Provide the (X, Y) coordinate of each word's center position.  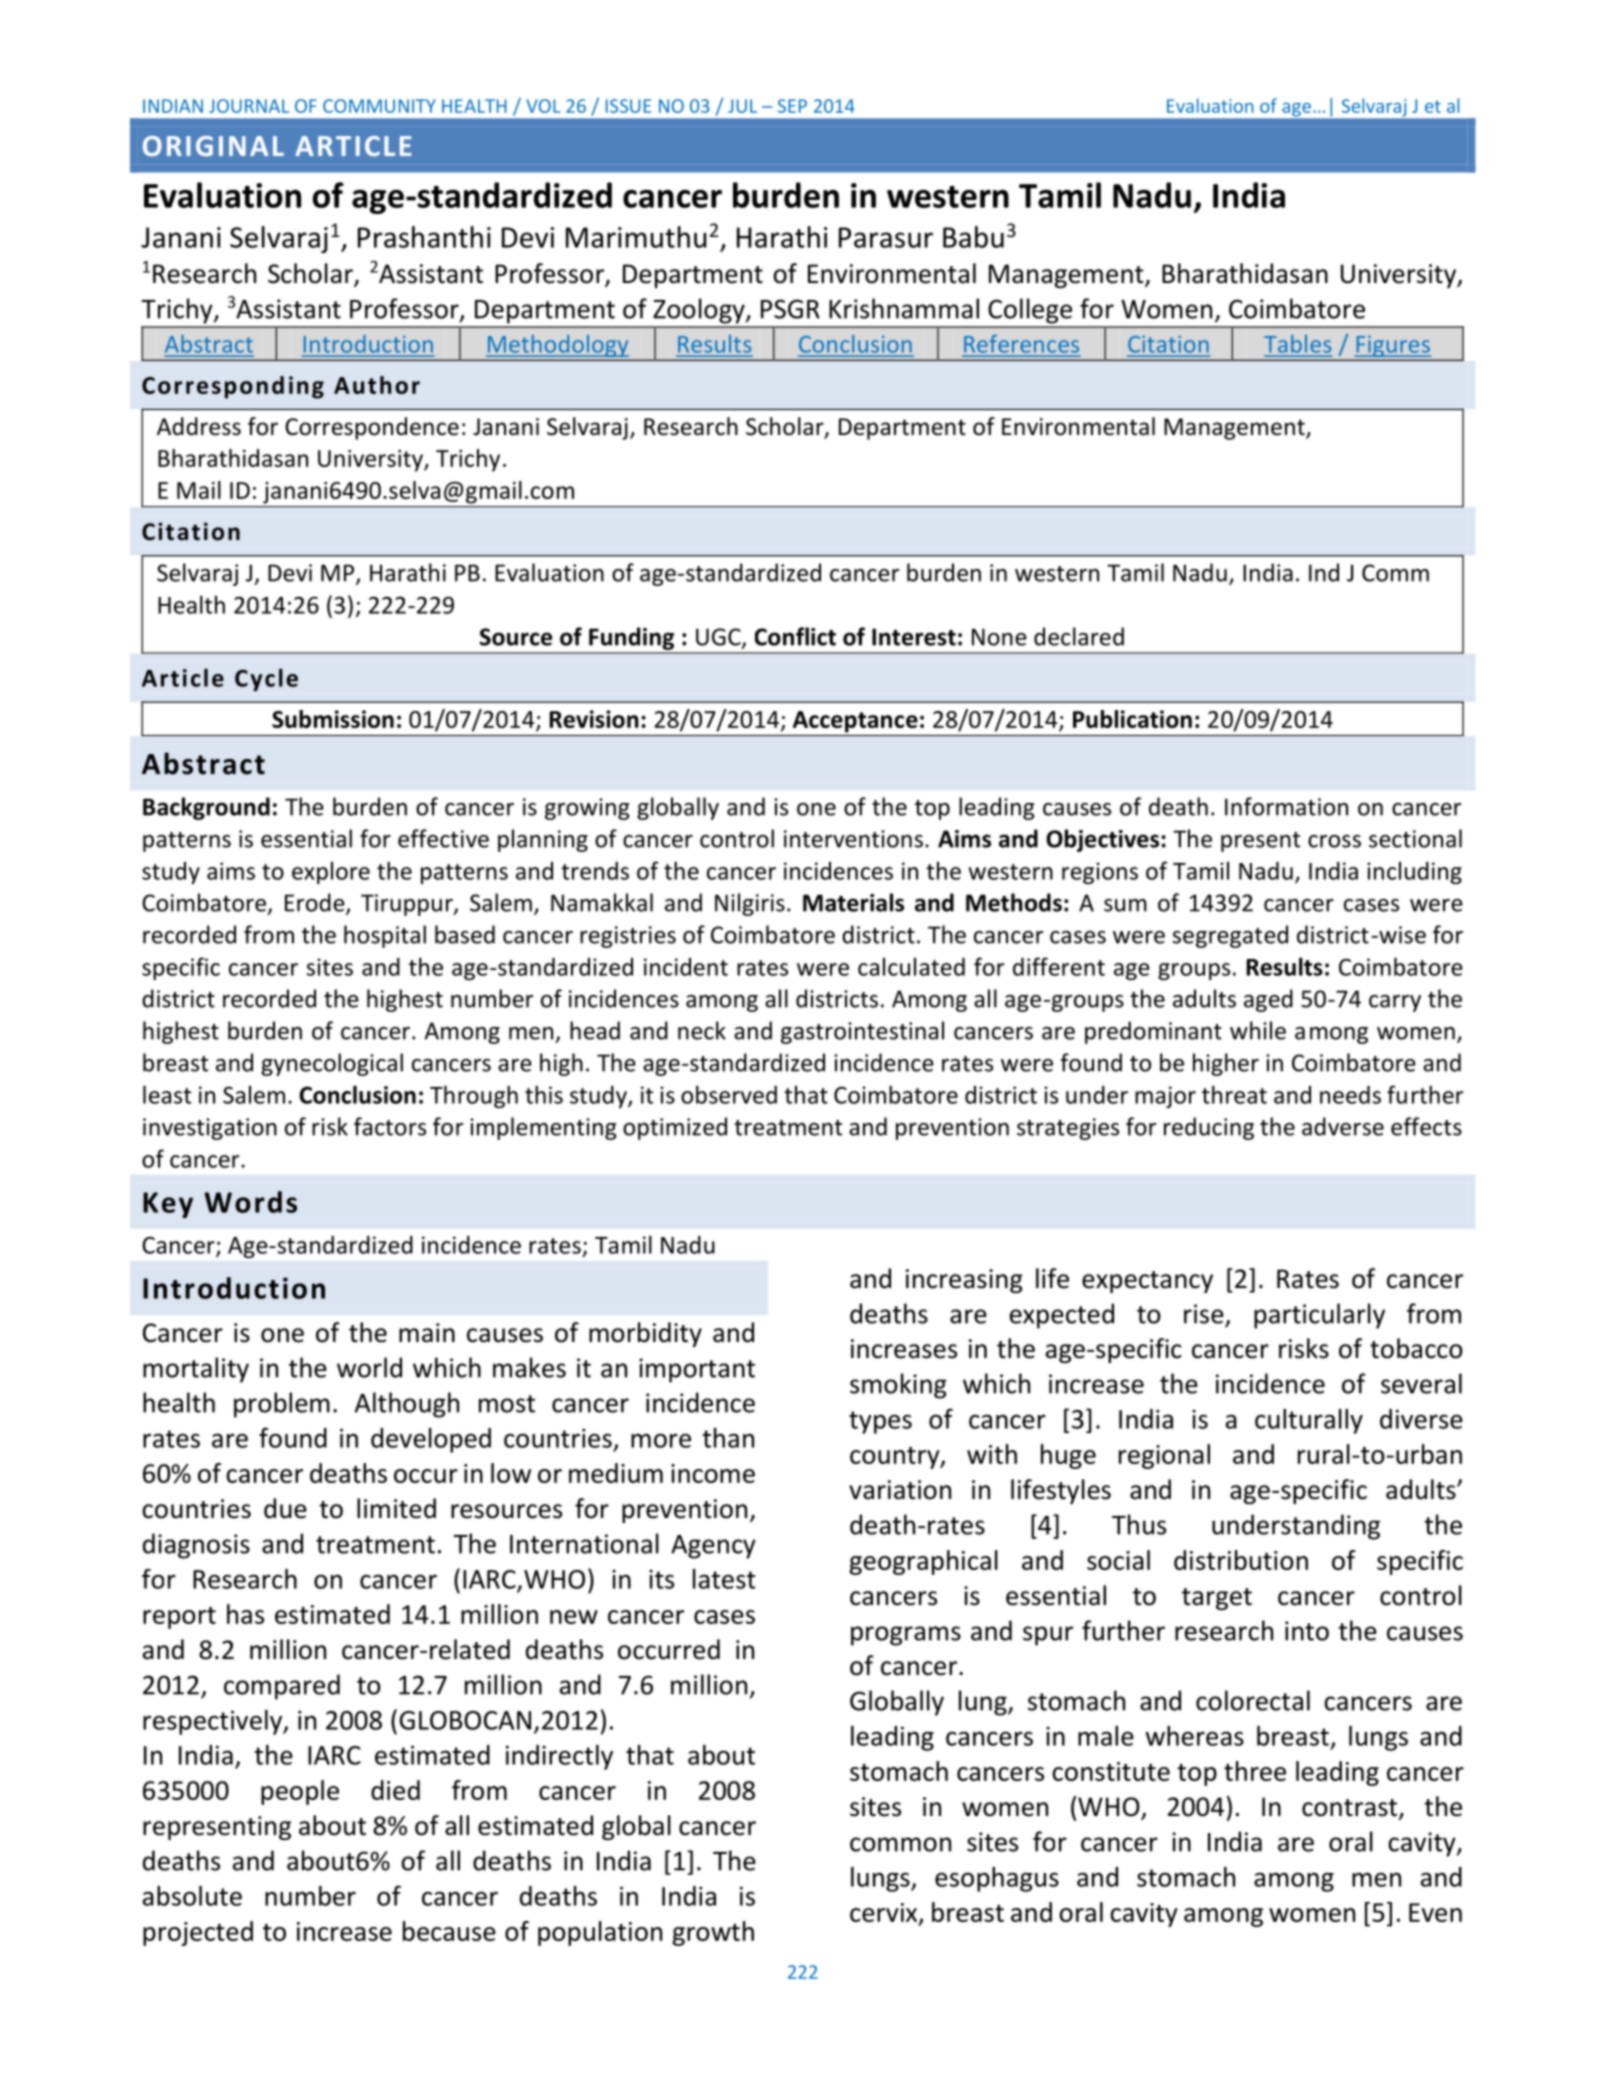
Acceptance (855, 722)
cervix (885, 1913)
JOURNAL (249, 106)
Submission (333, 719)
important (697, 1370)
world (369, 1367)
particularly (1319, 1316)
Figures (1392, 346)
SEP (792, 106)
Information (1286, 806)
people (300, 1792)
